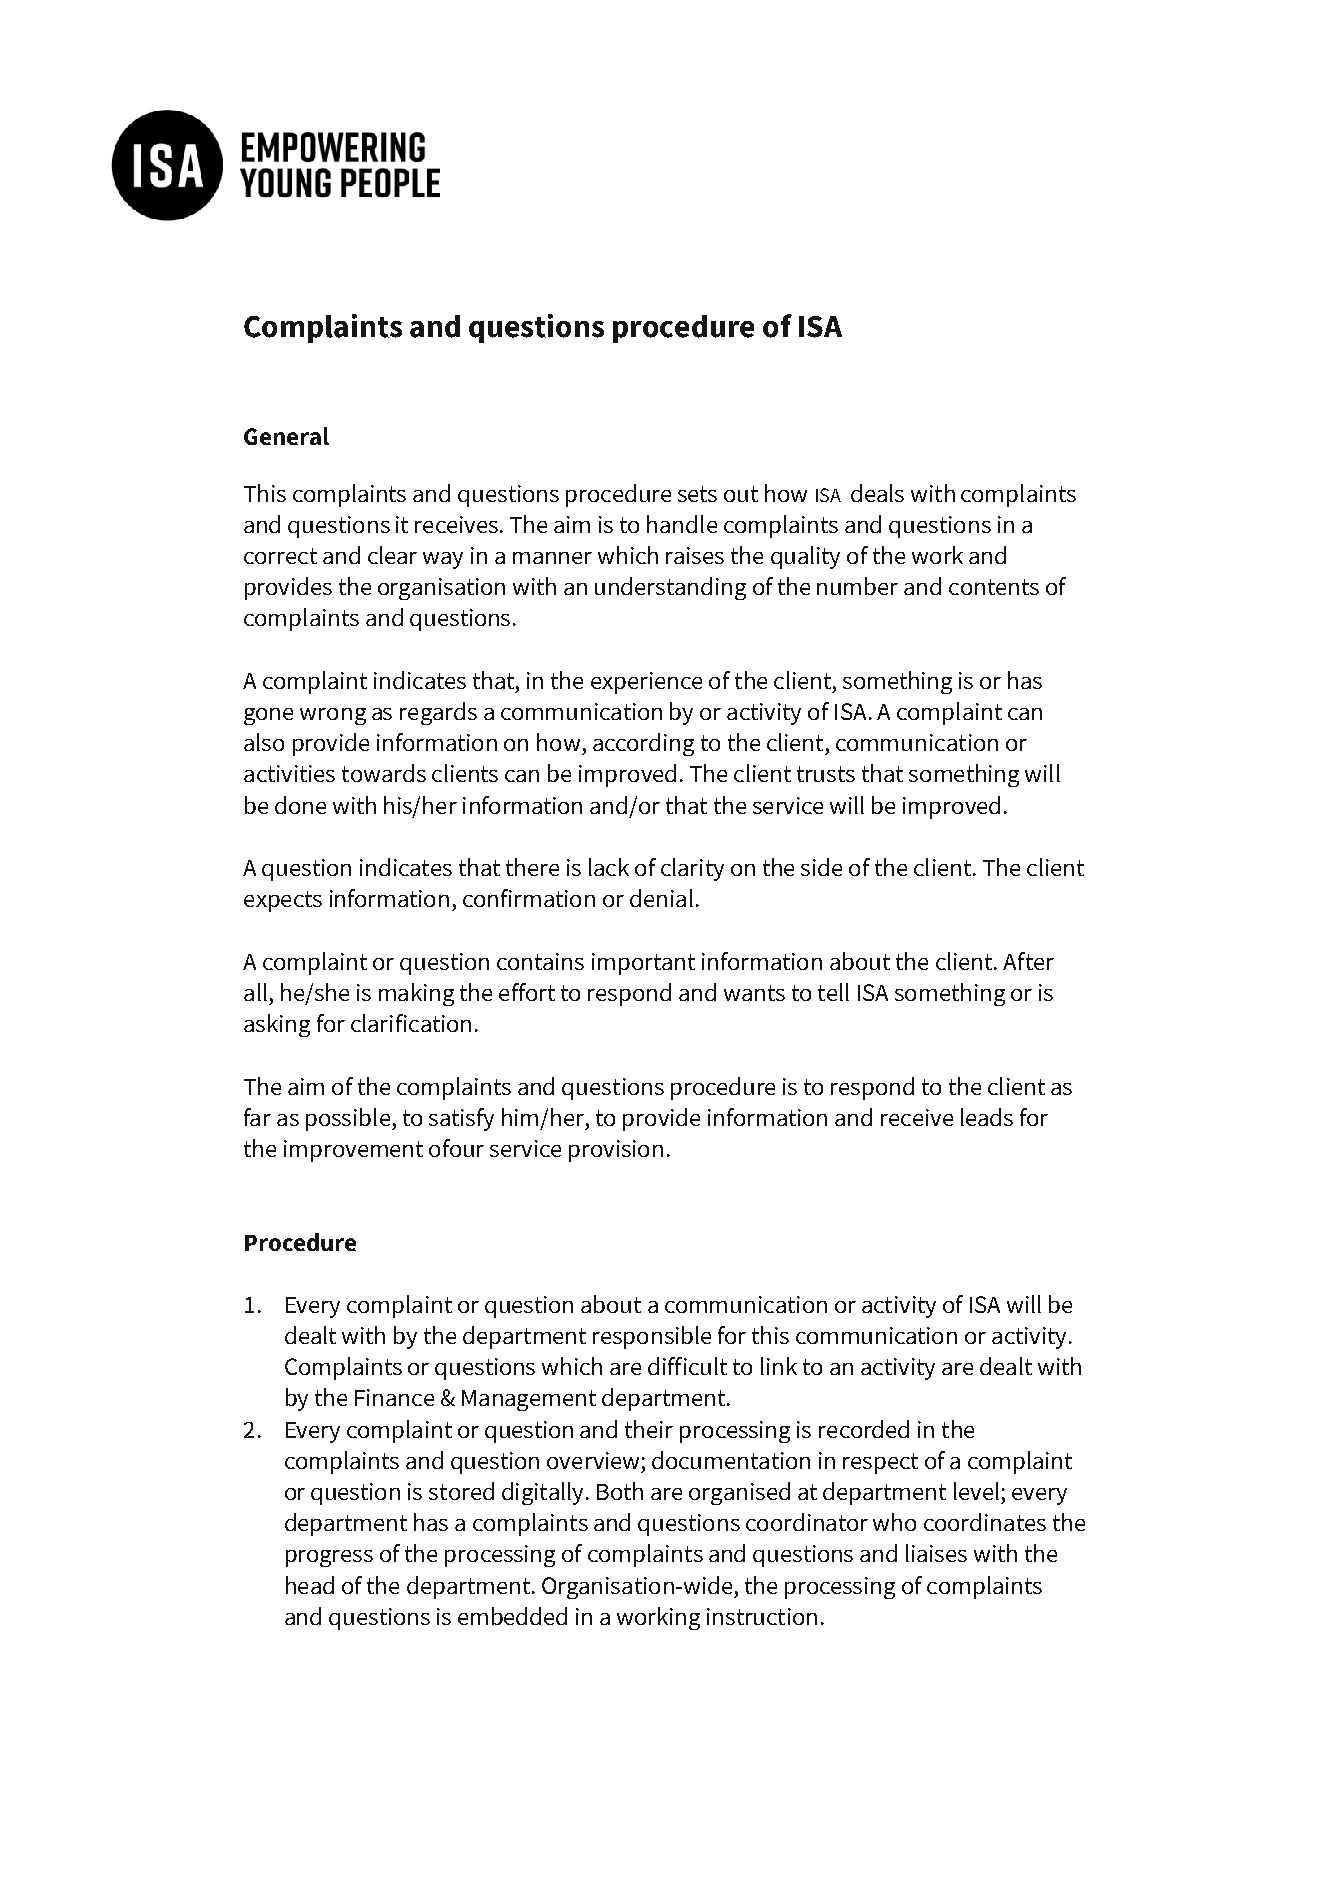 The height and width of the screenshot is (1897, 1342). What do you see at coordinates (411, 1023) in the screenshot?
I see `clarification` at bounding box center [411, 1023].
